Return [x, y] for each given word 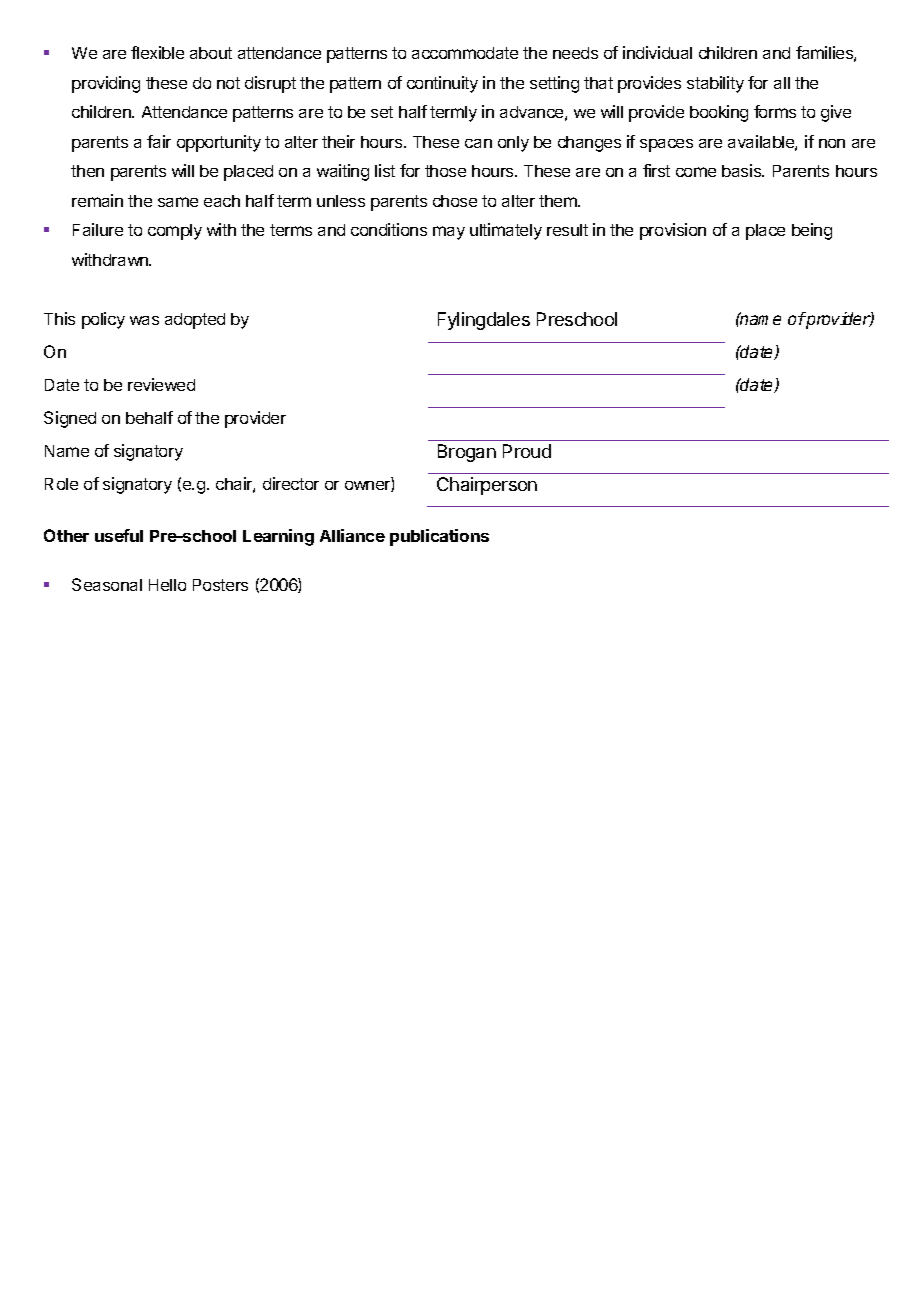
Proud [527, 451]
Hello [167, 585]
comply [175, 232]
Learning [278, 537]
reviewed [161, 384]
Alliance [352, 535]
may [449, 233]
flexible [157, 52]
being [812, 231]
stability [715, 84]
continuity [442, 84]
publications [439, 537]
